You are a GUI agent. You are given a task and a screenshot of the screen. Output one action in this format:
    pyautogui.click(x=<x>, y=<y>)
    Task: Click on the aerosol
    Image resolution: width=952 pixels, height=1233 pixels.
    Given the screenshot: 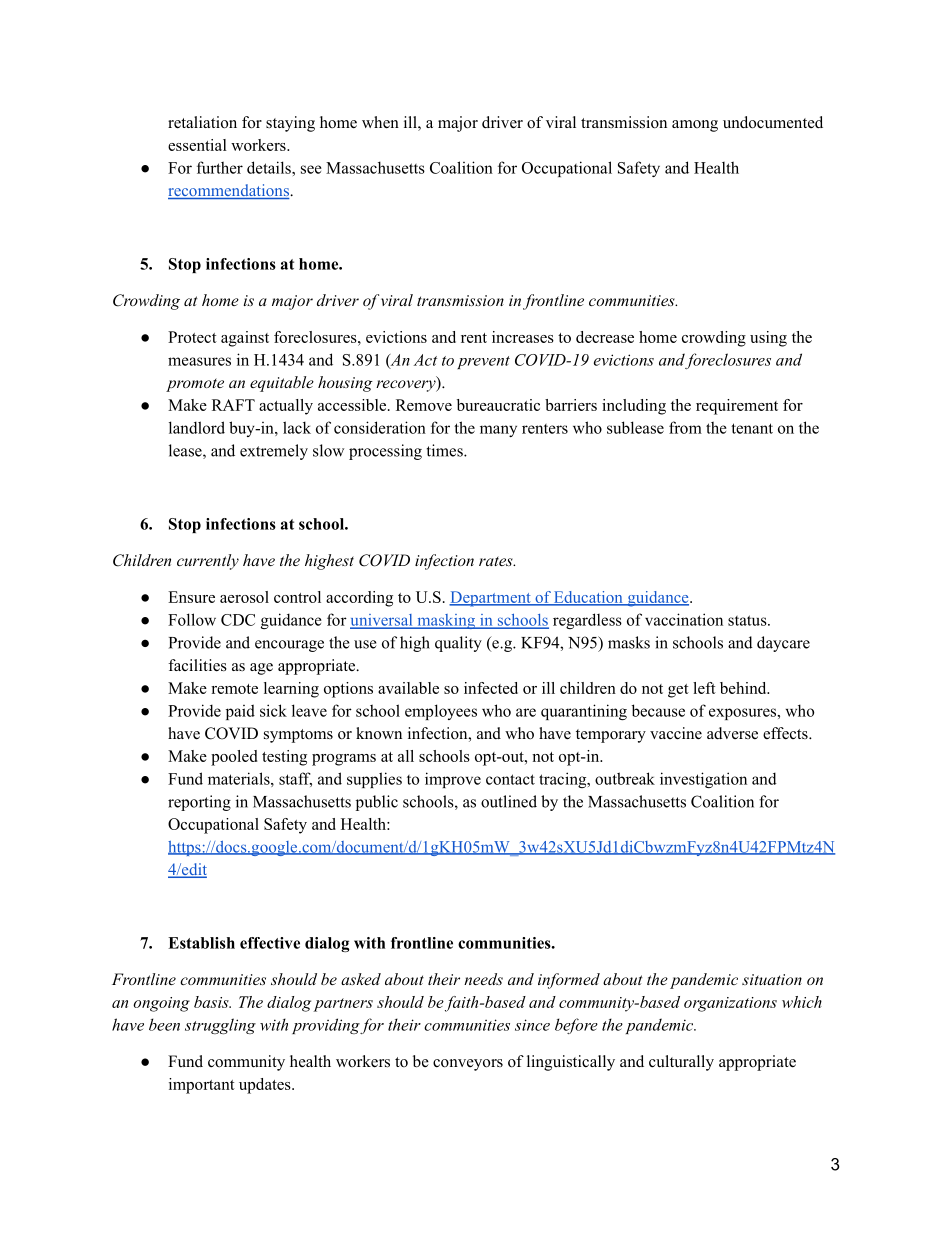 What is the action you would take?
    pyautogui.click(x=244, y=597)
